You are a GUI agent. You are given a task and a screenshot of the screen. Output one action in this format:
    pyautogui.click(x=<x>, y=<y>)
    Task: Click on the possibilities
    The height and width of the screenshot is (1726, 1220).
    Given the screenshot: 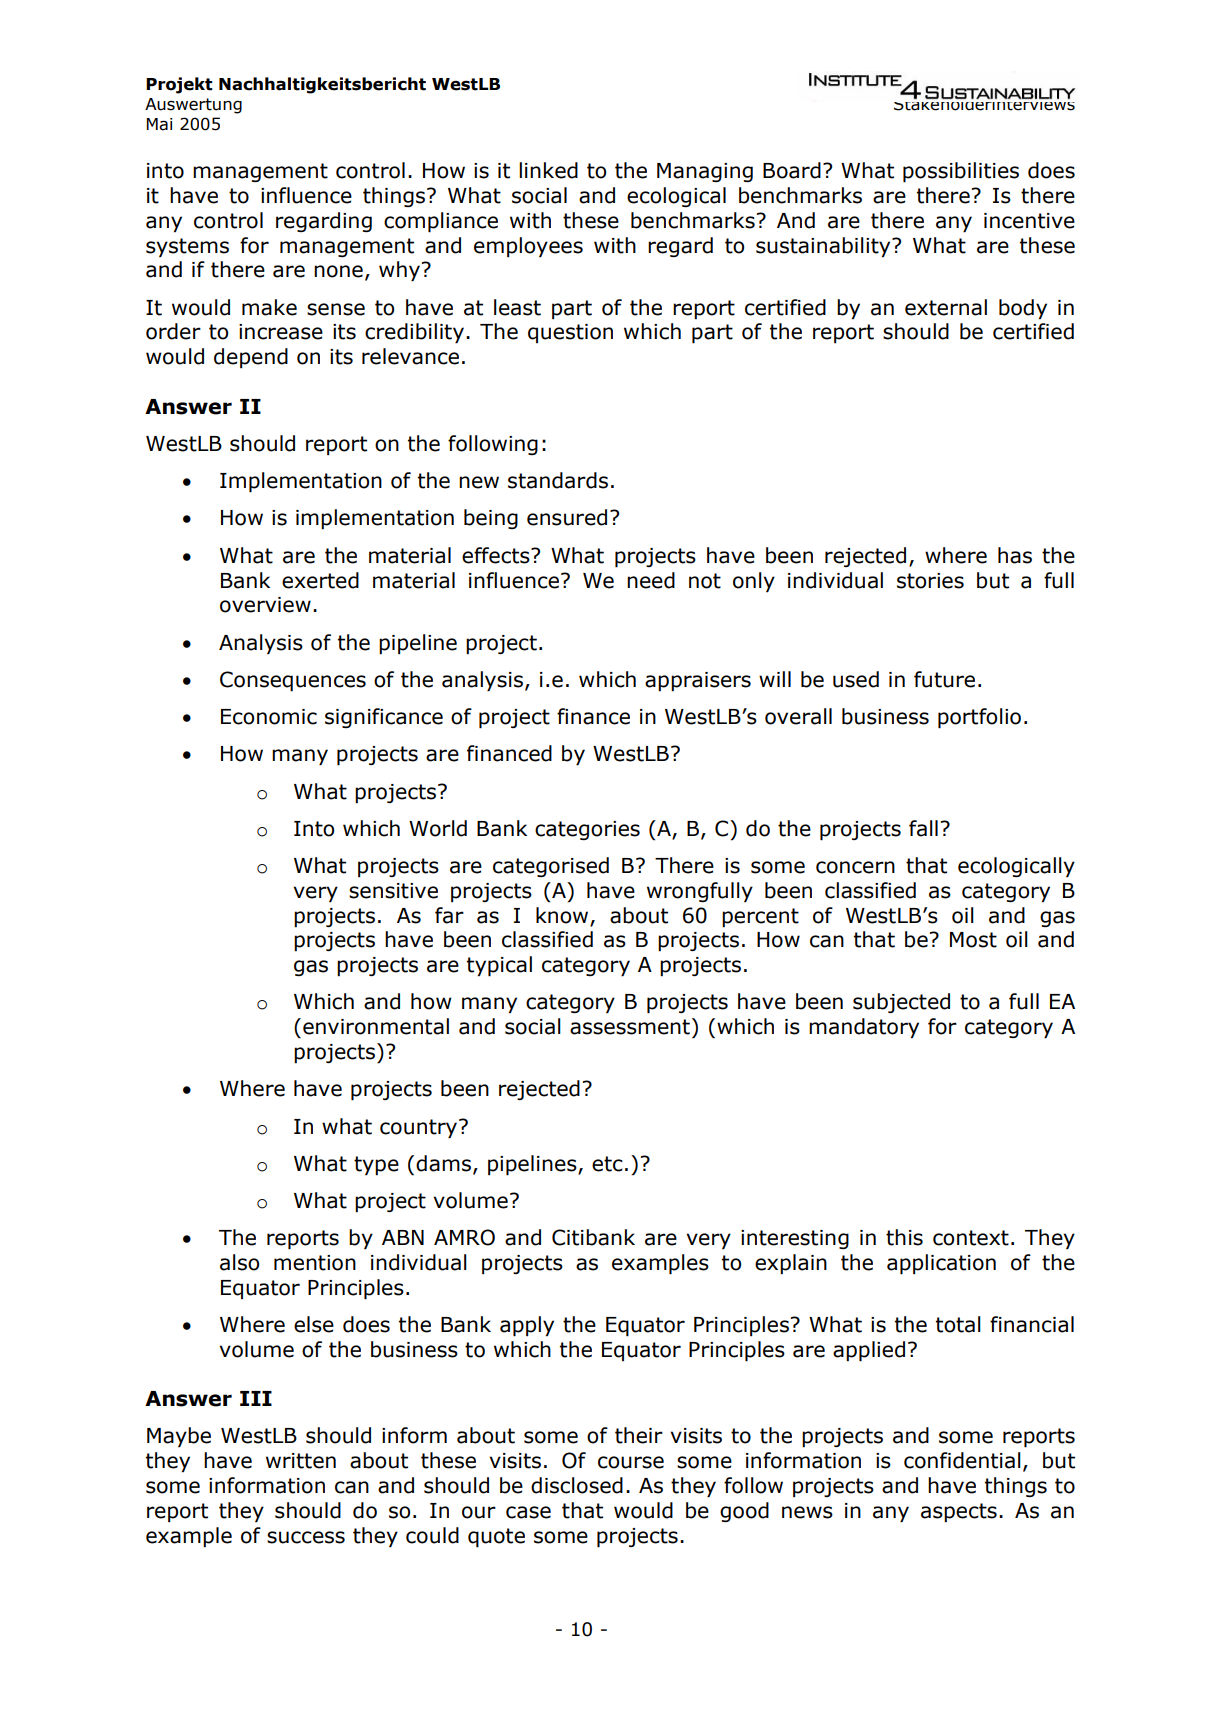 What is the action you would take?
    pyautogui.click(x=961, y=172)
